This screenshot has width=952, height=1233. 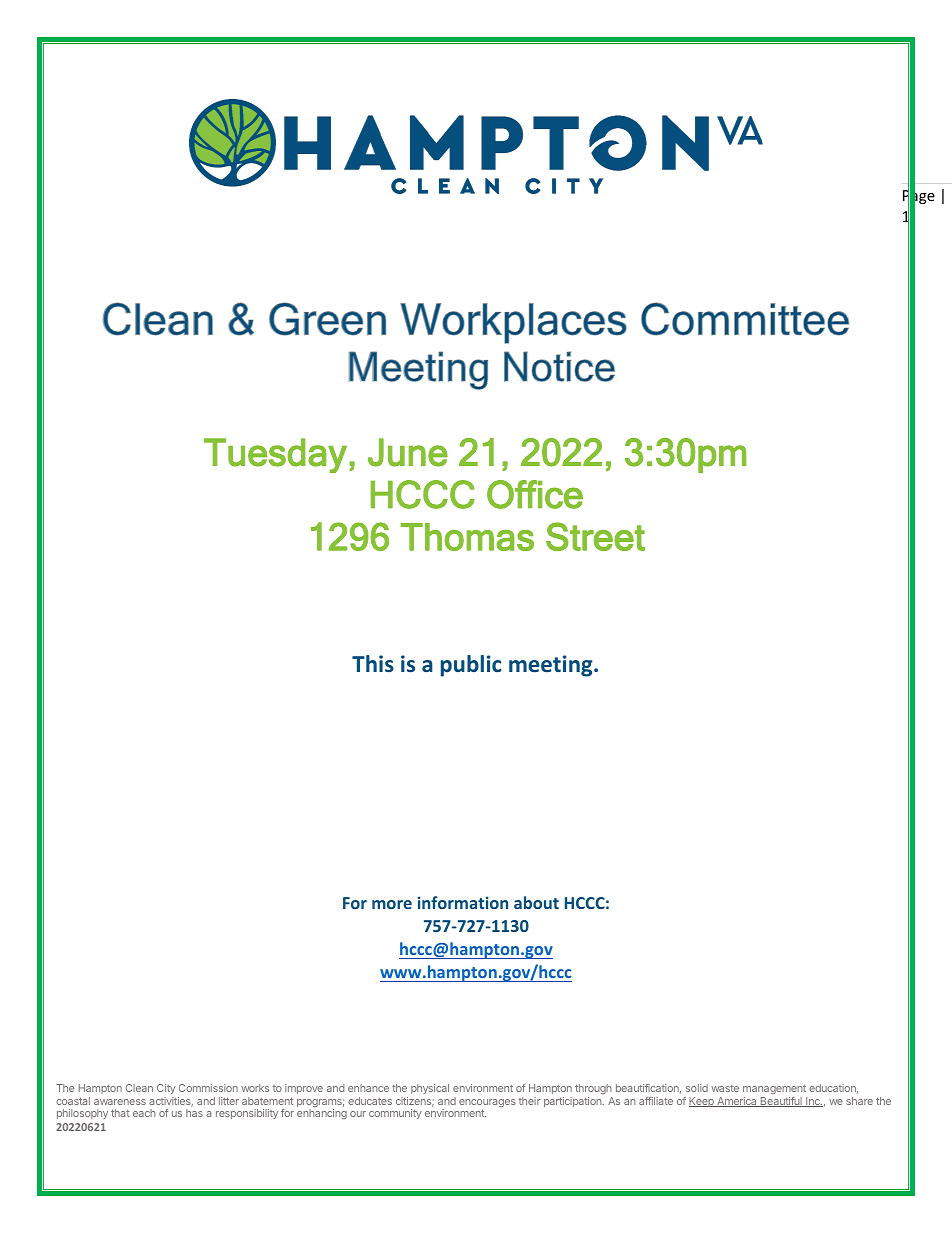 I want to click on Office, so click(x=535, y=494).
